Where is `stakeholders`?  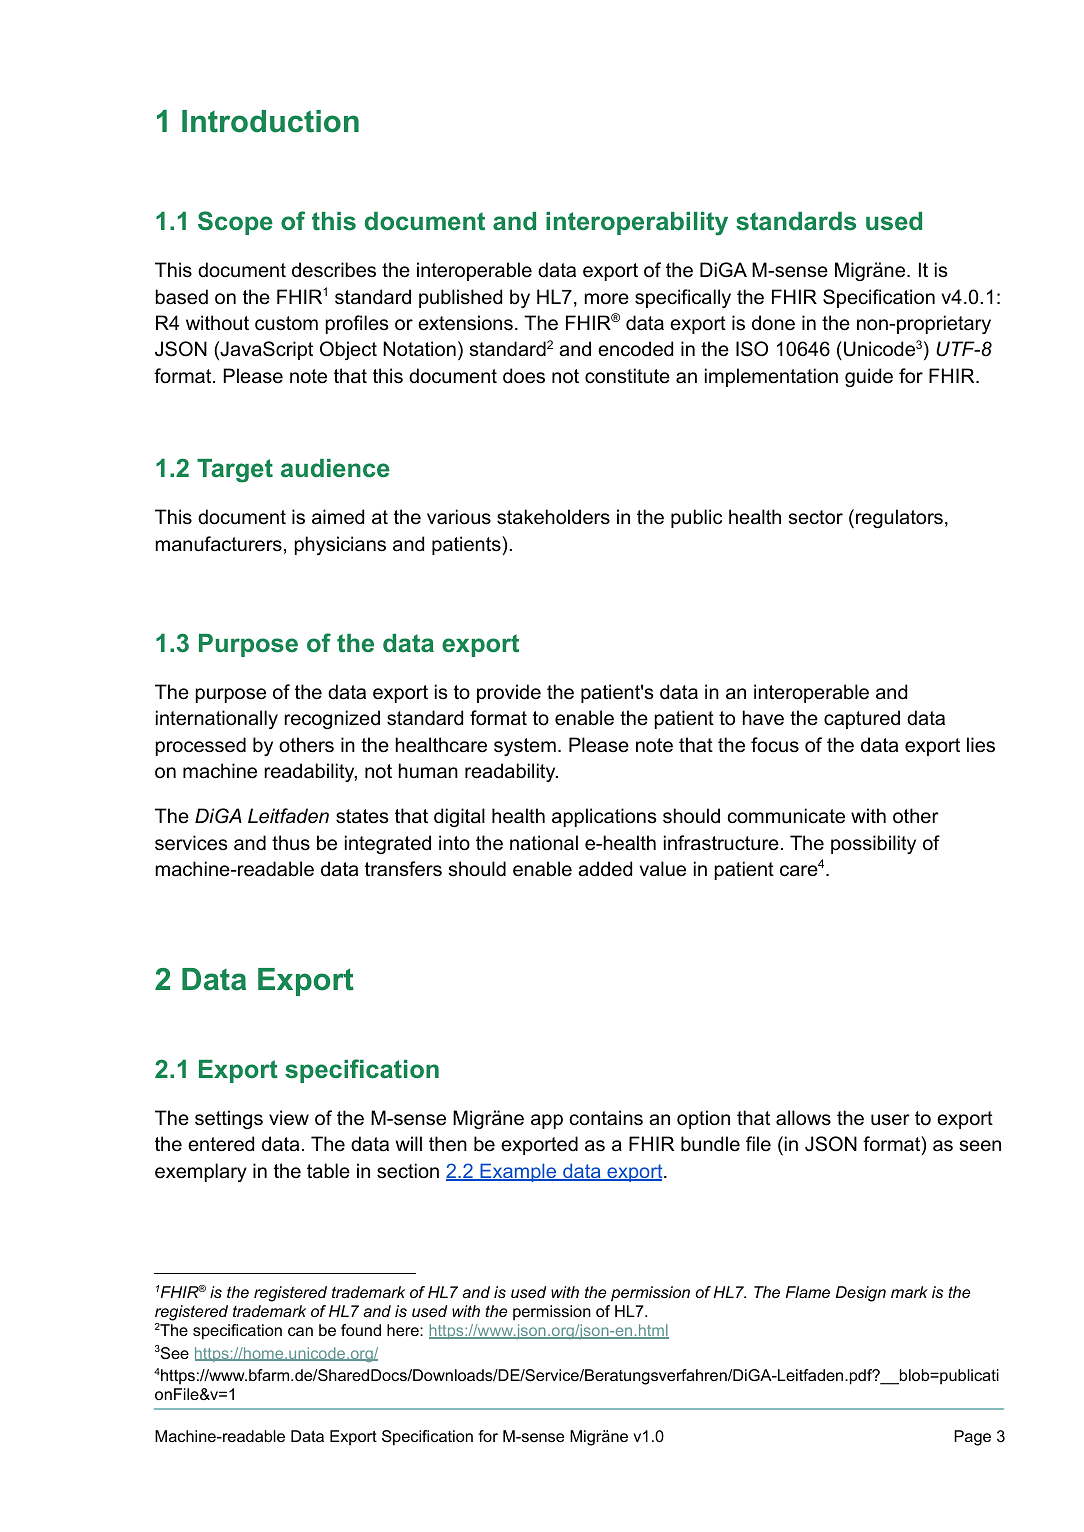 stakeholders is located at coordinates (553, 517).
